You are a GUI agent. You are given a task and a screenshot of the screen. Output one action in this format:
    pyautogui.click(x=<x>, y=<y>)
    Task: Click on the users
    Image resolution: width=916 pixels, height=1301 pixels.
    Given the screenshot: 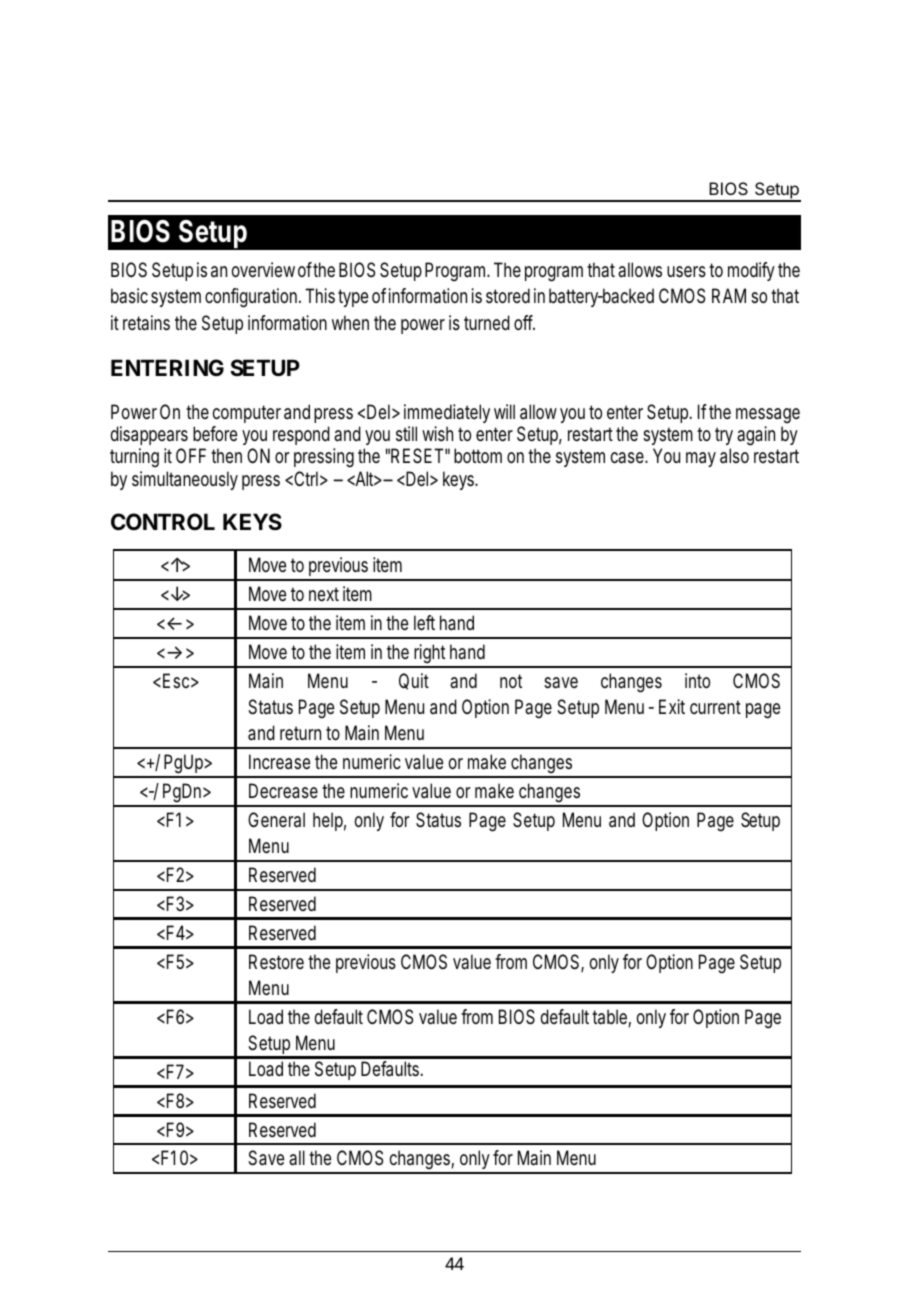 What is the action you would take?
    pyautogui.click(x=686, y=272)
